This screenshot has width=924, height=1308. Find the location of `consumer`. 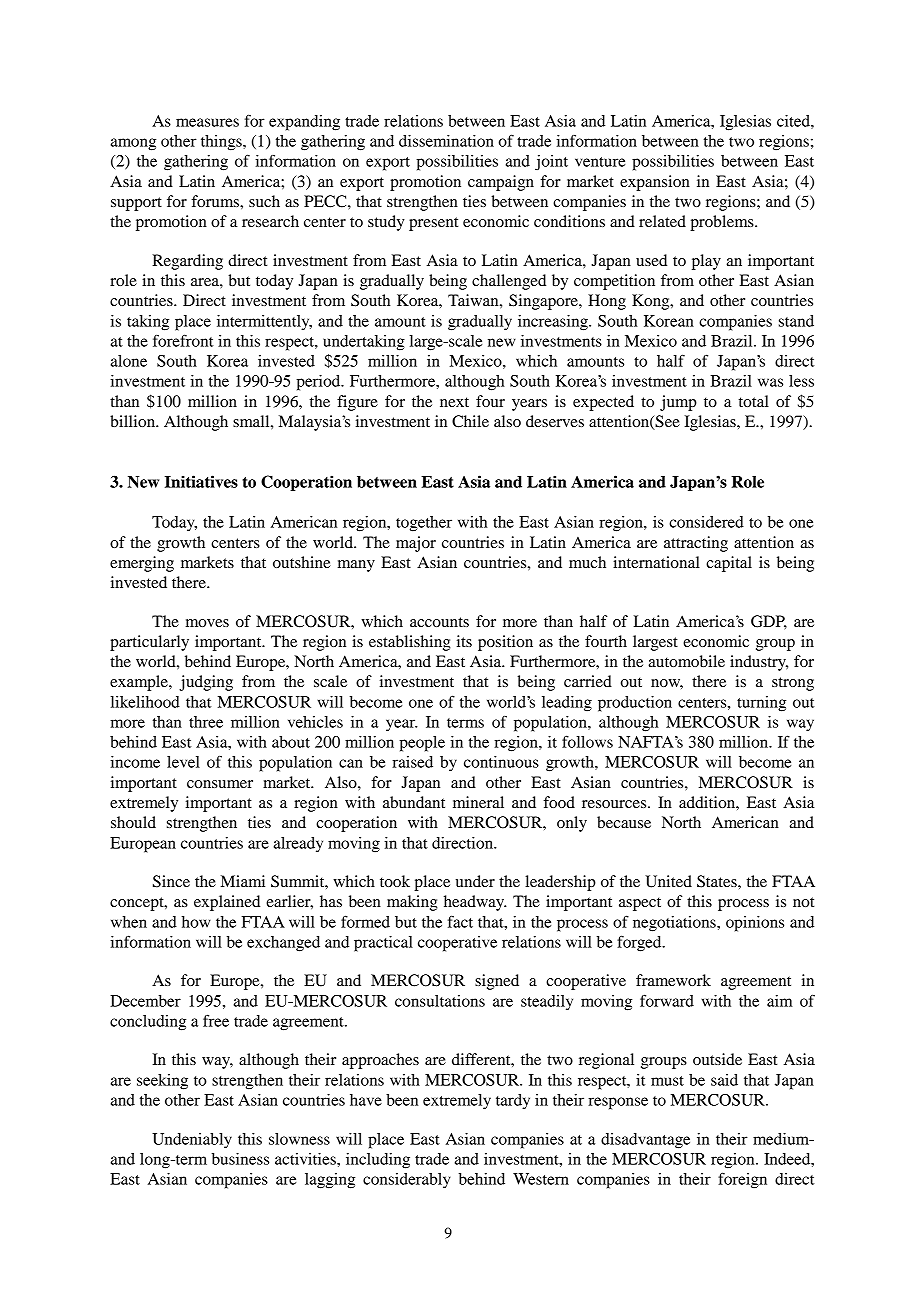

consumer is located at coordinates (220, 784).
